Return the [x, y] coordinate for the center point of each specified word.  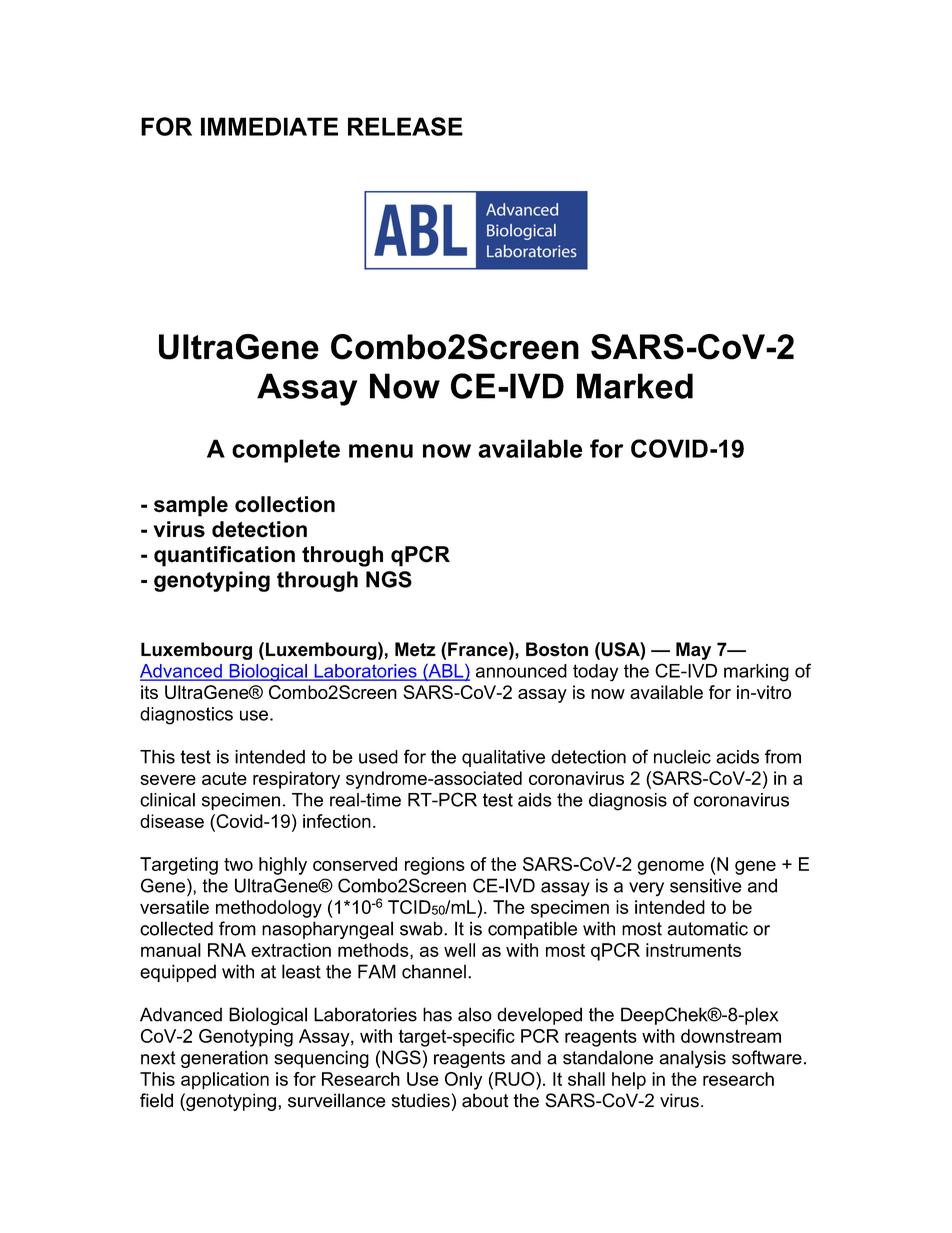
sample [191, 506]
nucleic [682, 757]
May [693, 651]
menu [381, 451]
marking [756, 673]
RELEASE [405, 126]
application [225, 1081]
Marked [635, 386]
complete [286, 451]
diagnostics [186, 716]
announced [521, 671]
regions [435, 866]
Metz [415, 649]
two [238, 864]
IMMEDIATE [269, 126]
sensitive [706, 885]
